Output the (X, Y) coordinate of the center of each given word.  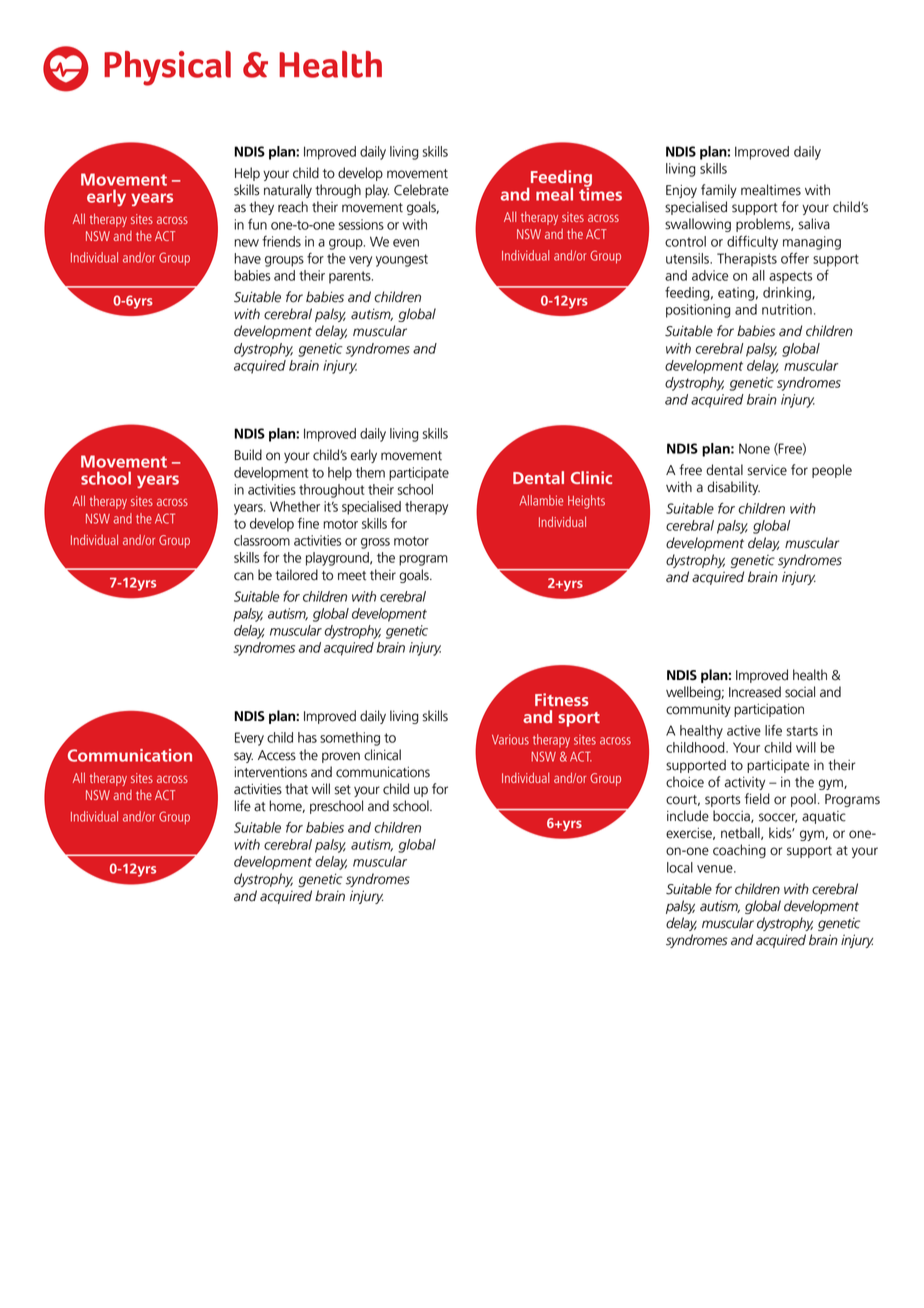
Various (510, 739)
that (296, 789)
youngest (402, 260)
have (247, 258)
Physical (167, 68)
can (244, 576)
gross (375, 543)
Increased (755, 692)
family (719, 191)
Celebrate (421, 190)
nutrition (787, 309)
